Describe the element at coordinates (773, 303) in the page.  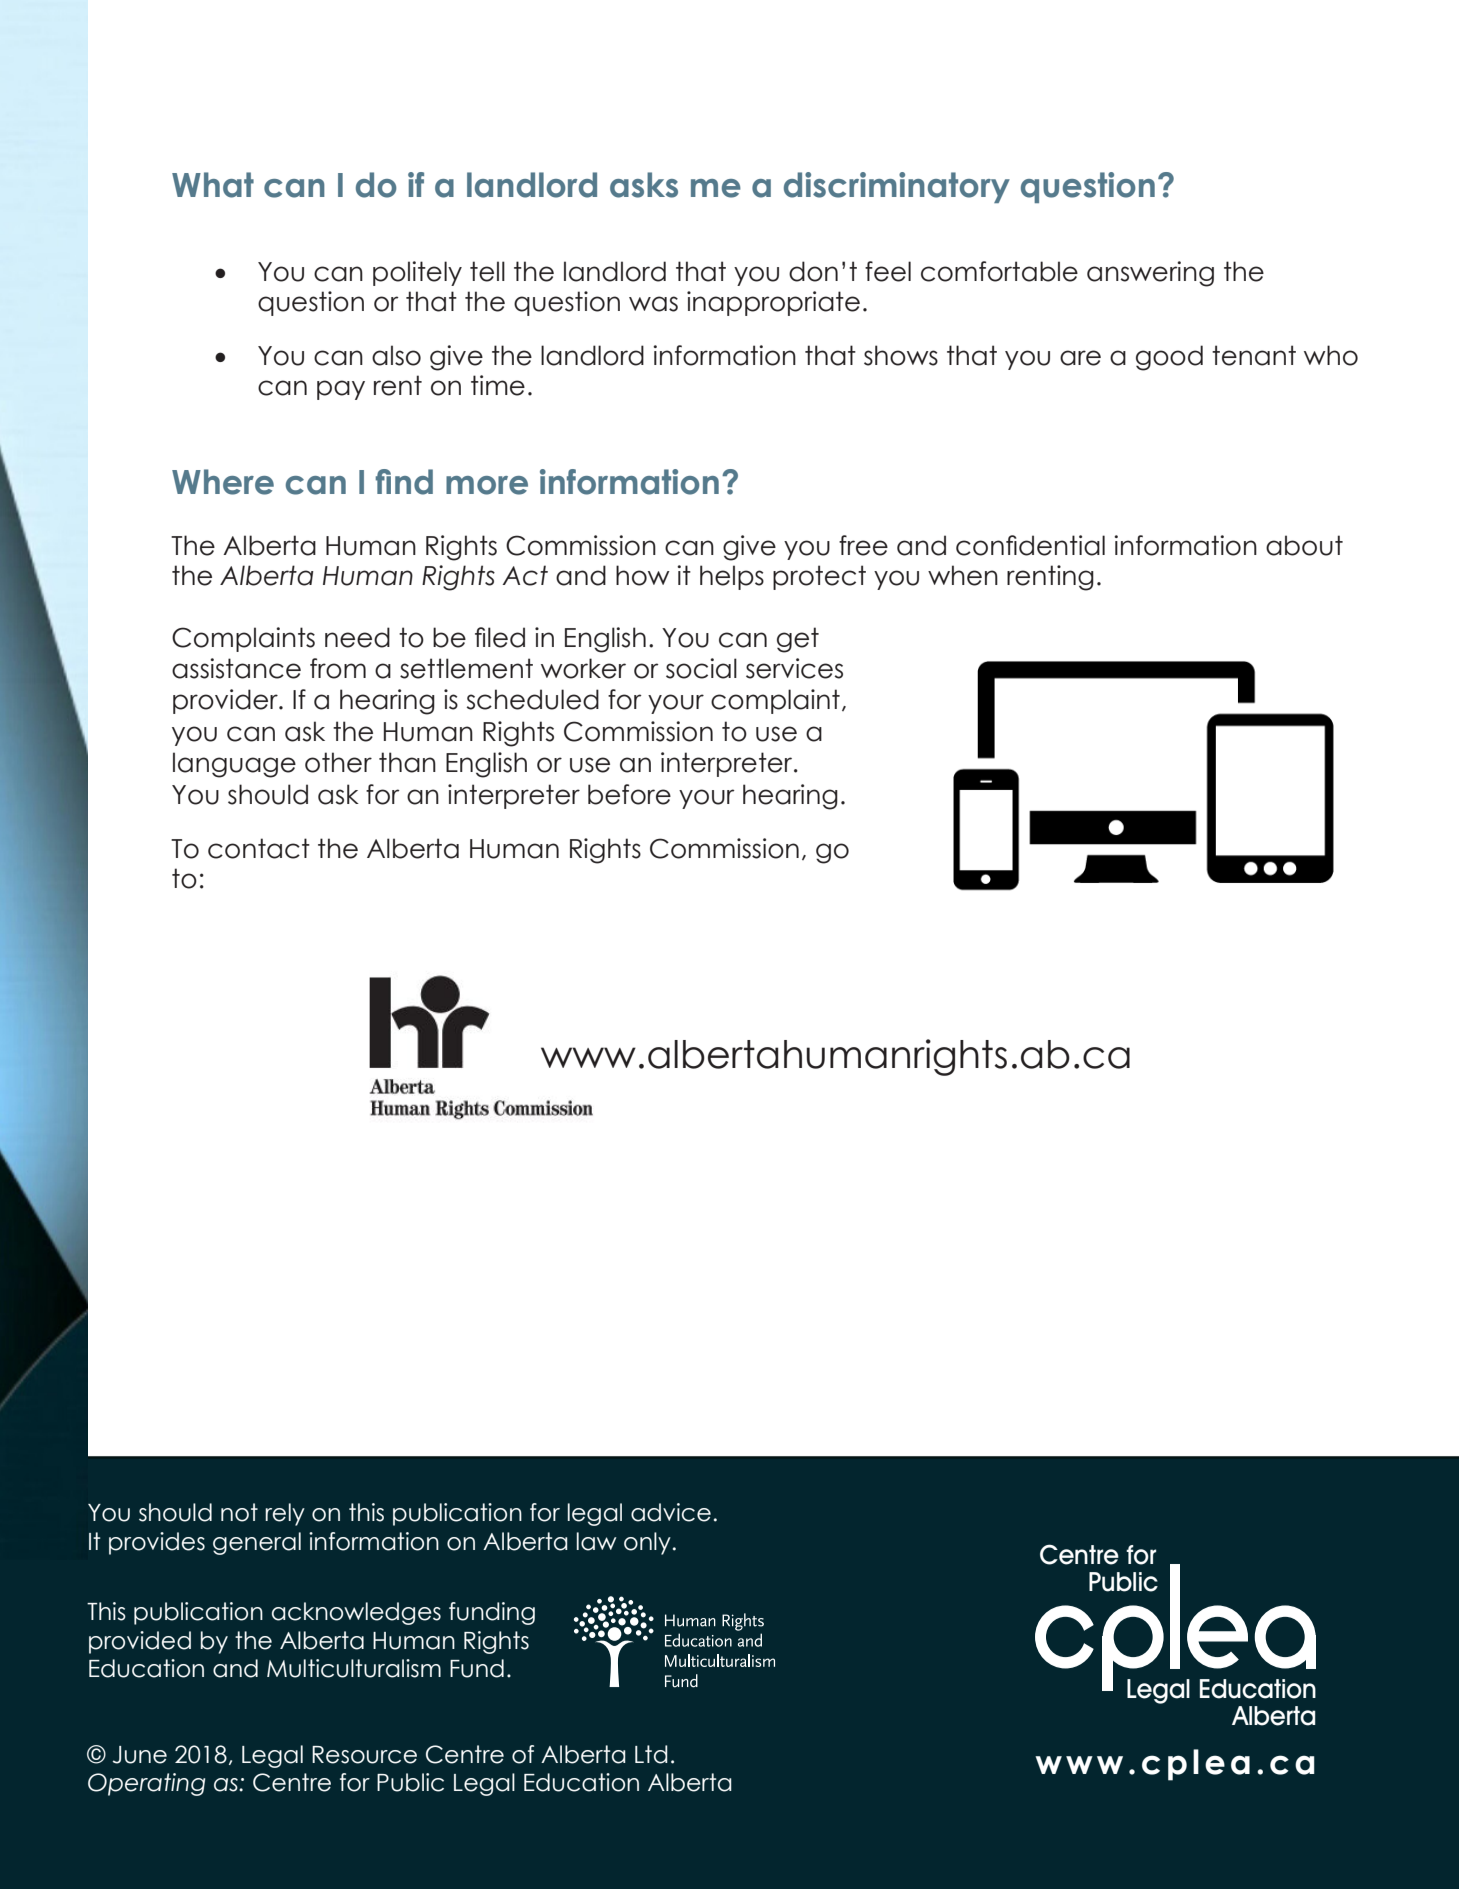
I see `inappropriate` at that location.
